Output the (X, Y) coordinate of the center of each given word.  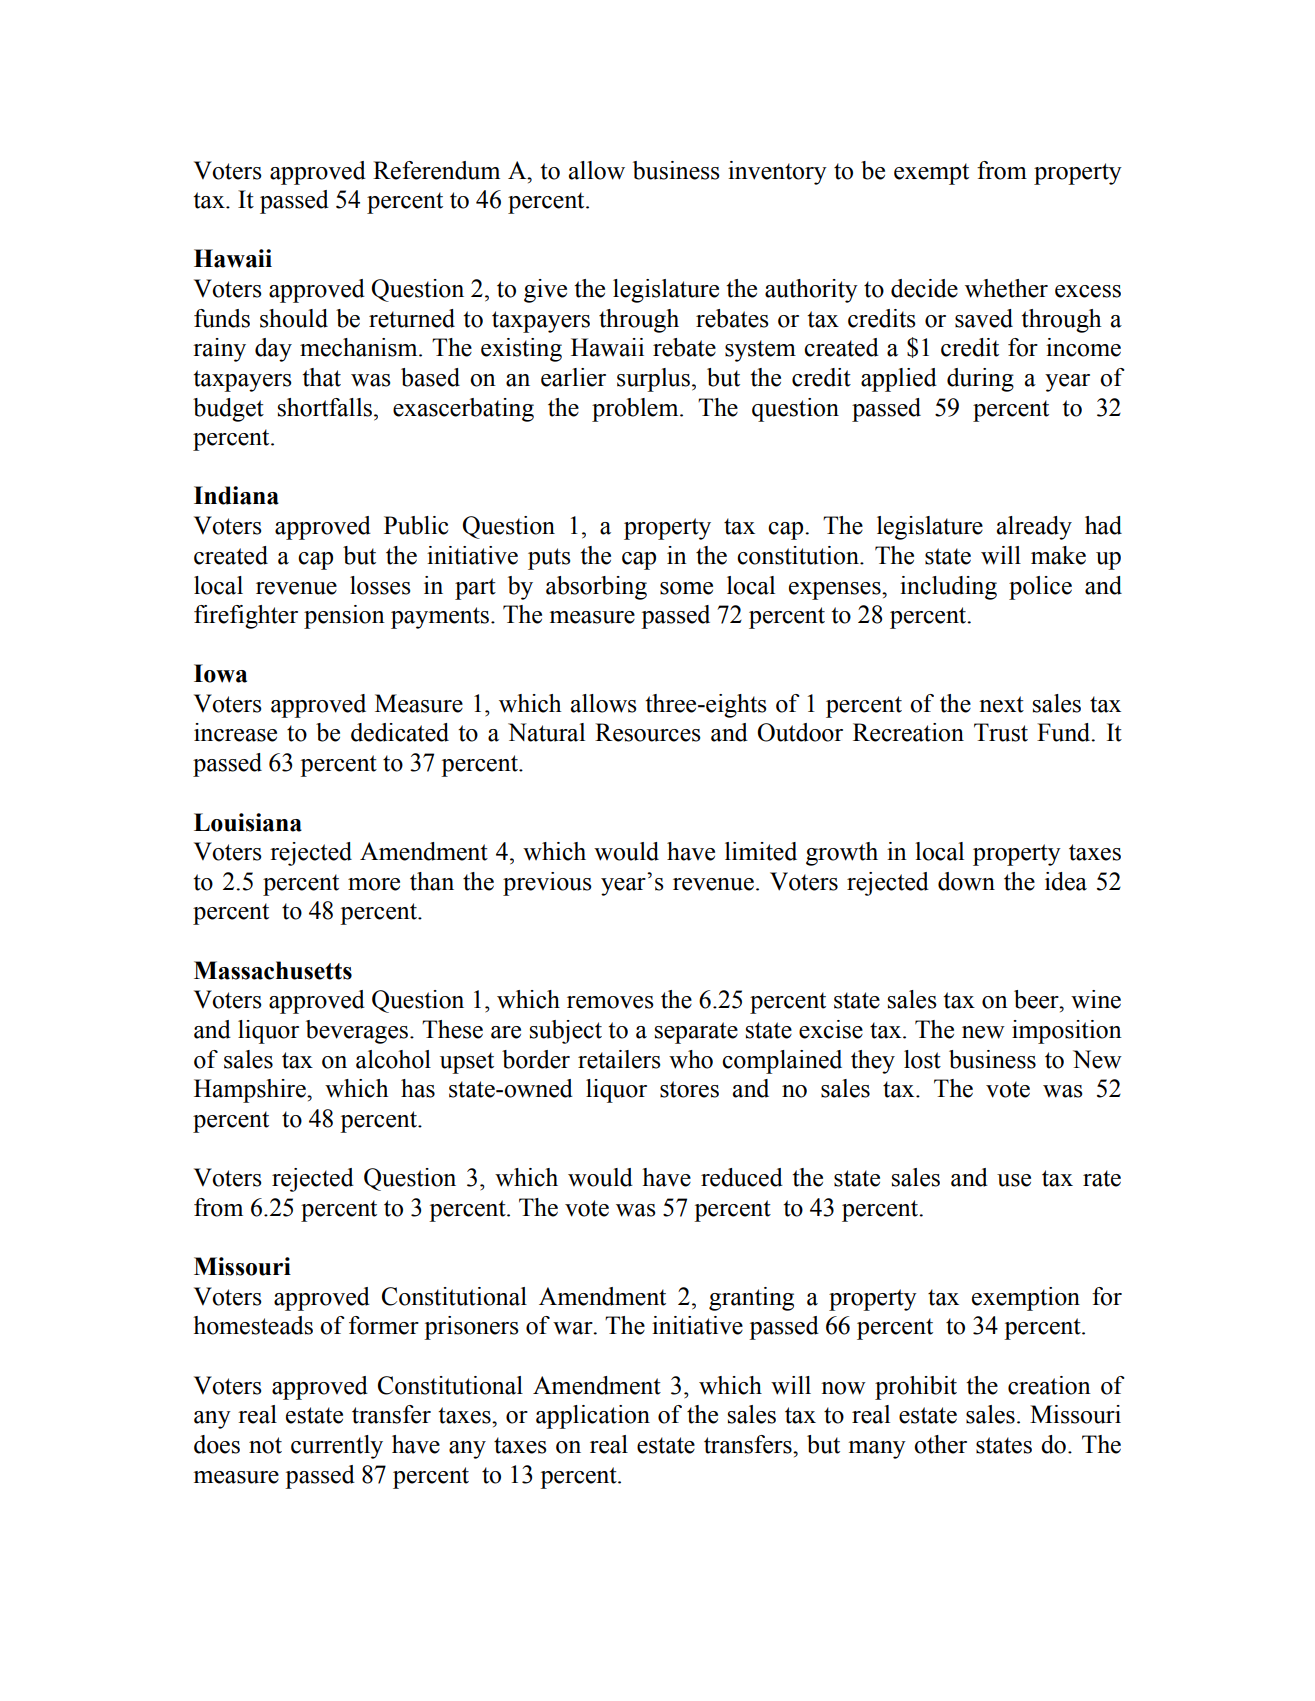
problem (636, 410)
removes (610, 1002)
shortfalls (325, 407)
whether (1006, 288)
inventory (777, 173)
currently (337, 1447)
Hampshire (251, 1091)
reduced (742, 1177)
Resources (648, 732)
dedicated (400, 732)
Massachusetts (273, 970)
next (1001, 704)
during (980, 380)
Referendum (436, 170)
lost (922, 1059)
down (966, 881)
